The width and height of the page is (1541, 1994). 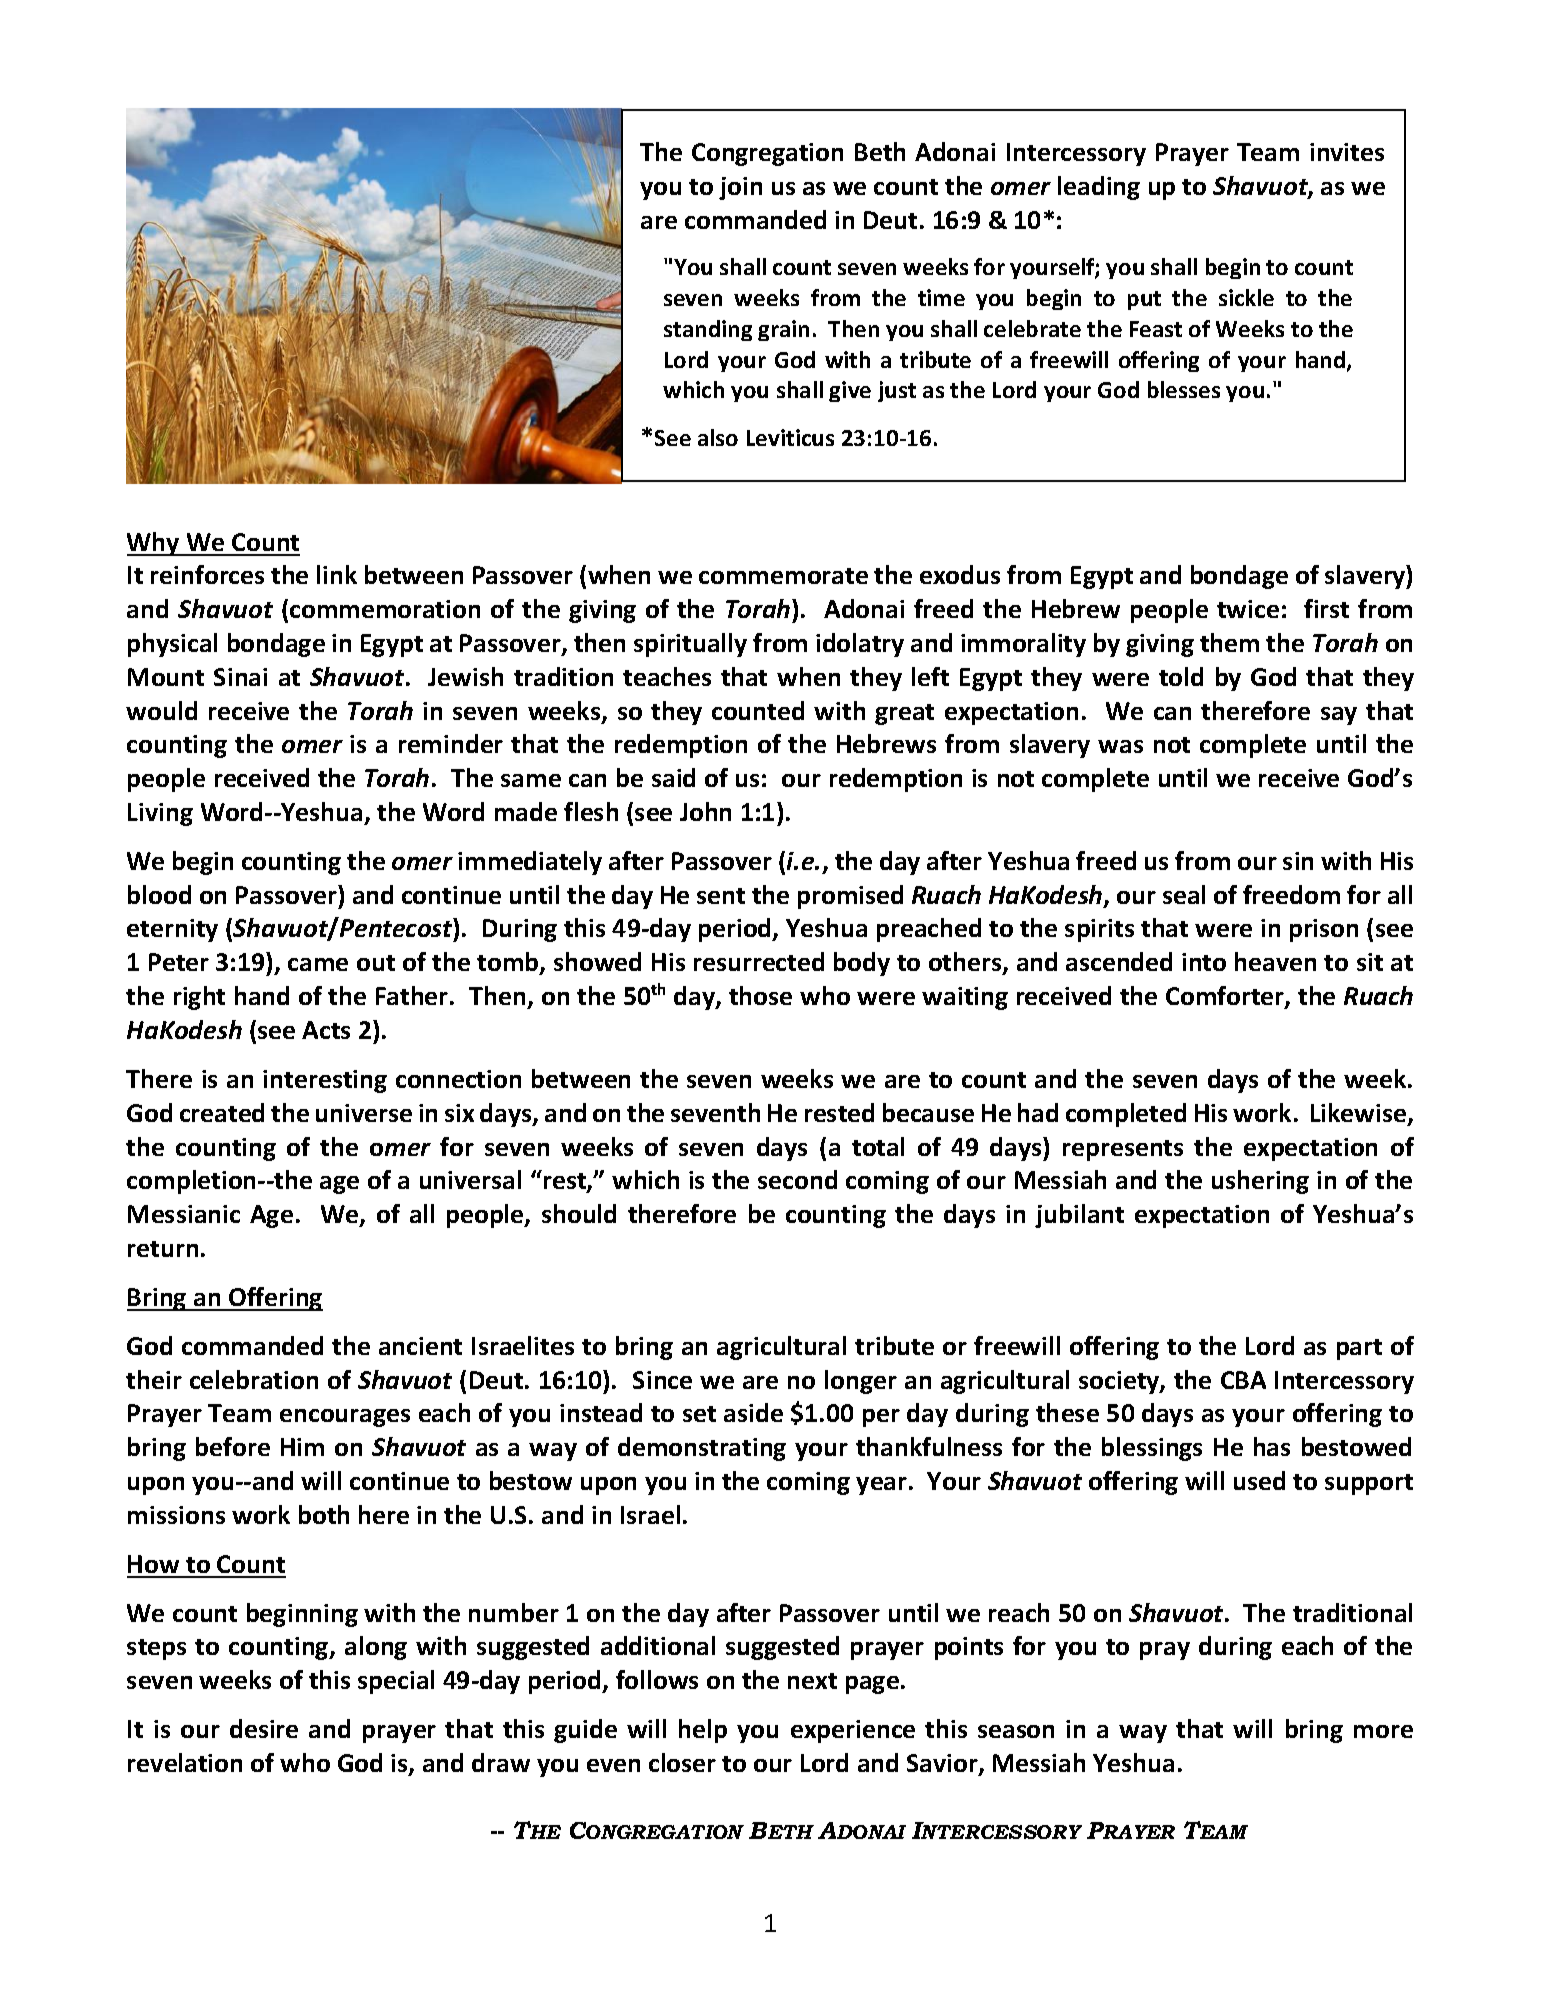 What do you see at coordinates (1181, 676) in the page?
I see `told` at bounding box center [1181, 676].
